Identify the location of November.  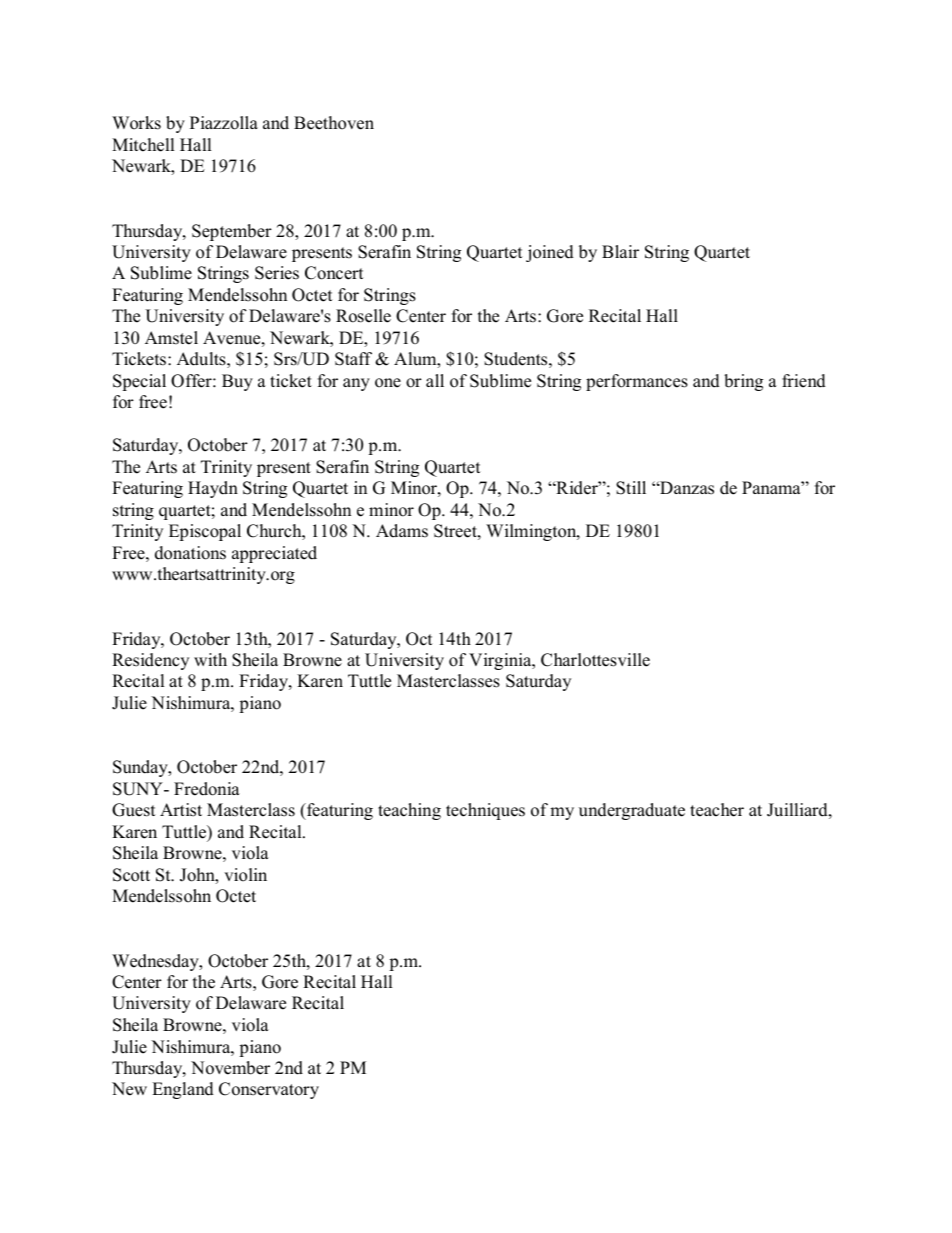
(230, 1068).
